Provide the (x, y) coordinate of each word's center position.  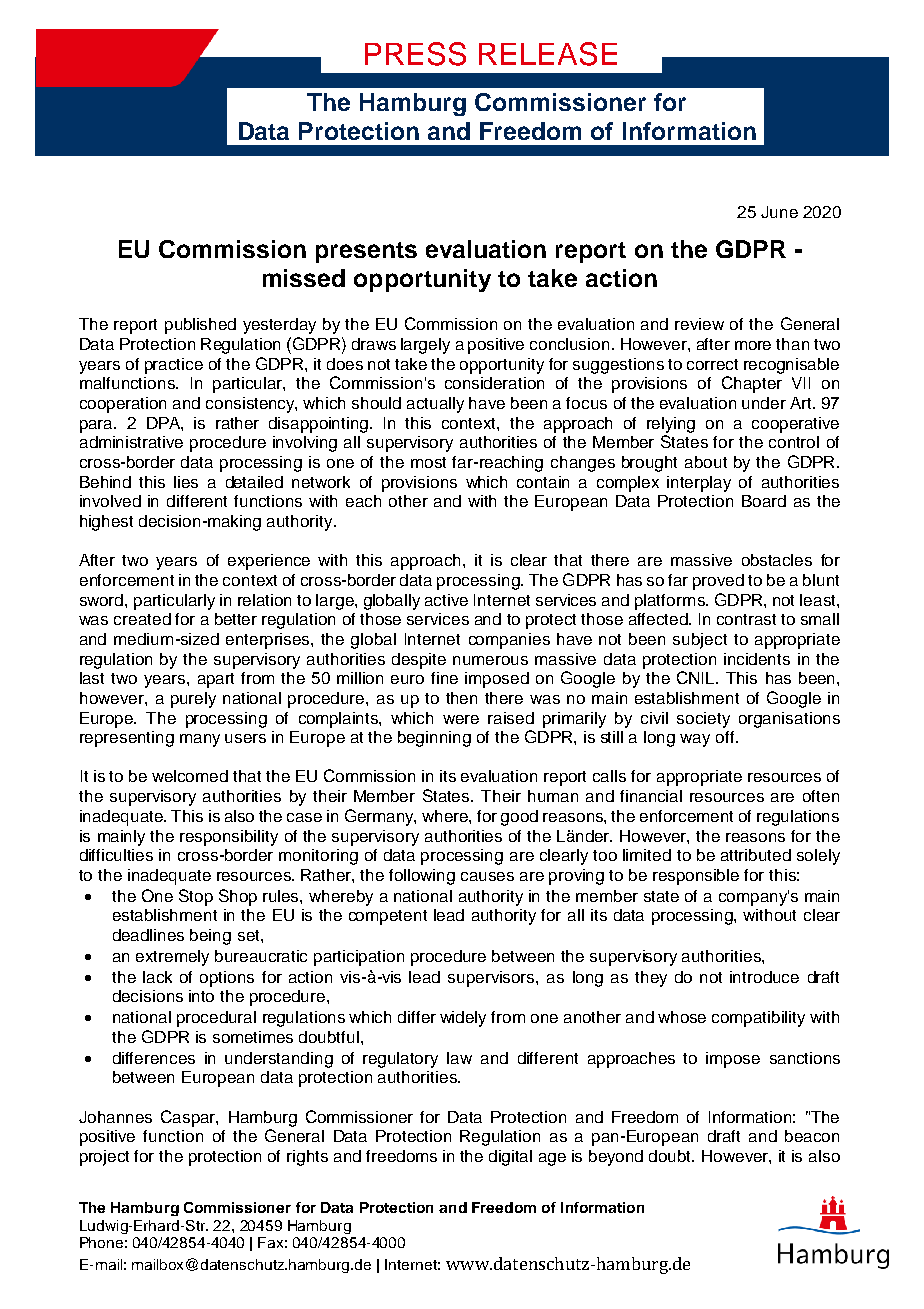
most (428, 462)
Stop (196, 897)
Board (764, 501)
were (461, 719)
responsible (696, 877)
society (703, 720)
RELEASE (548, 54)
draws (374, 344)
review (699, 324)
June (779, 212)
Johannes (115, 1117)
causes (487, 876)
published (200, 326)
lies (186, 482)
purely (193, 700)
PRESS (415, 54)
